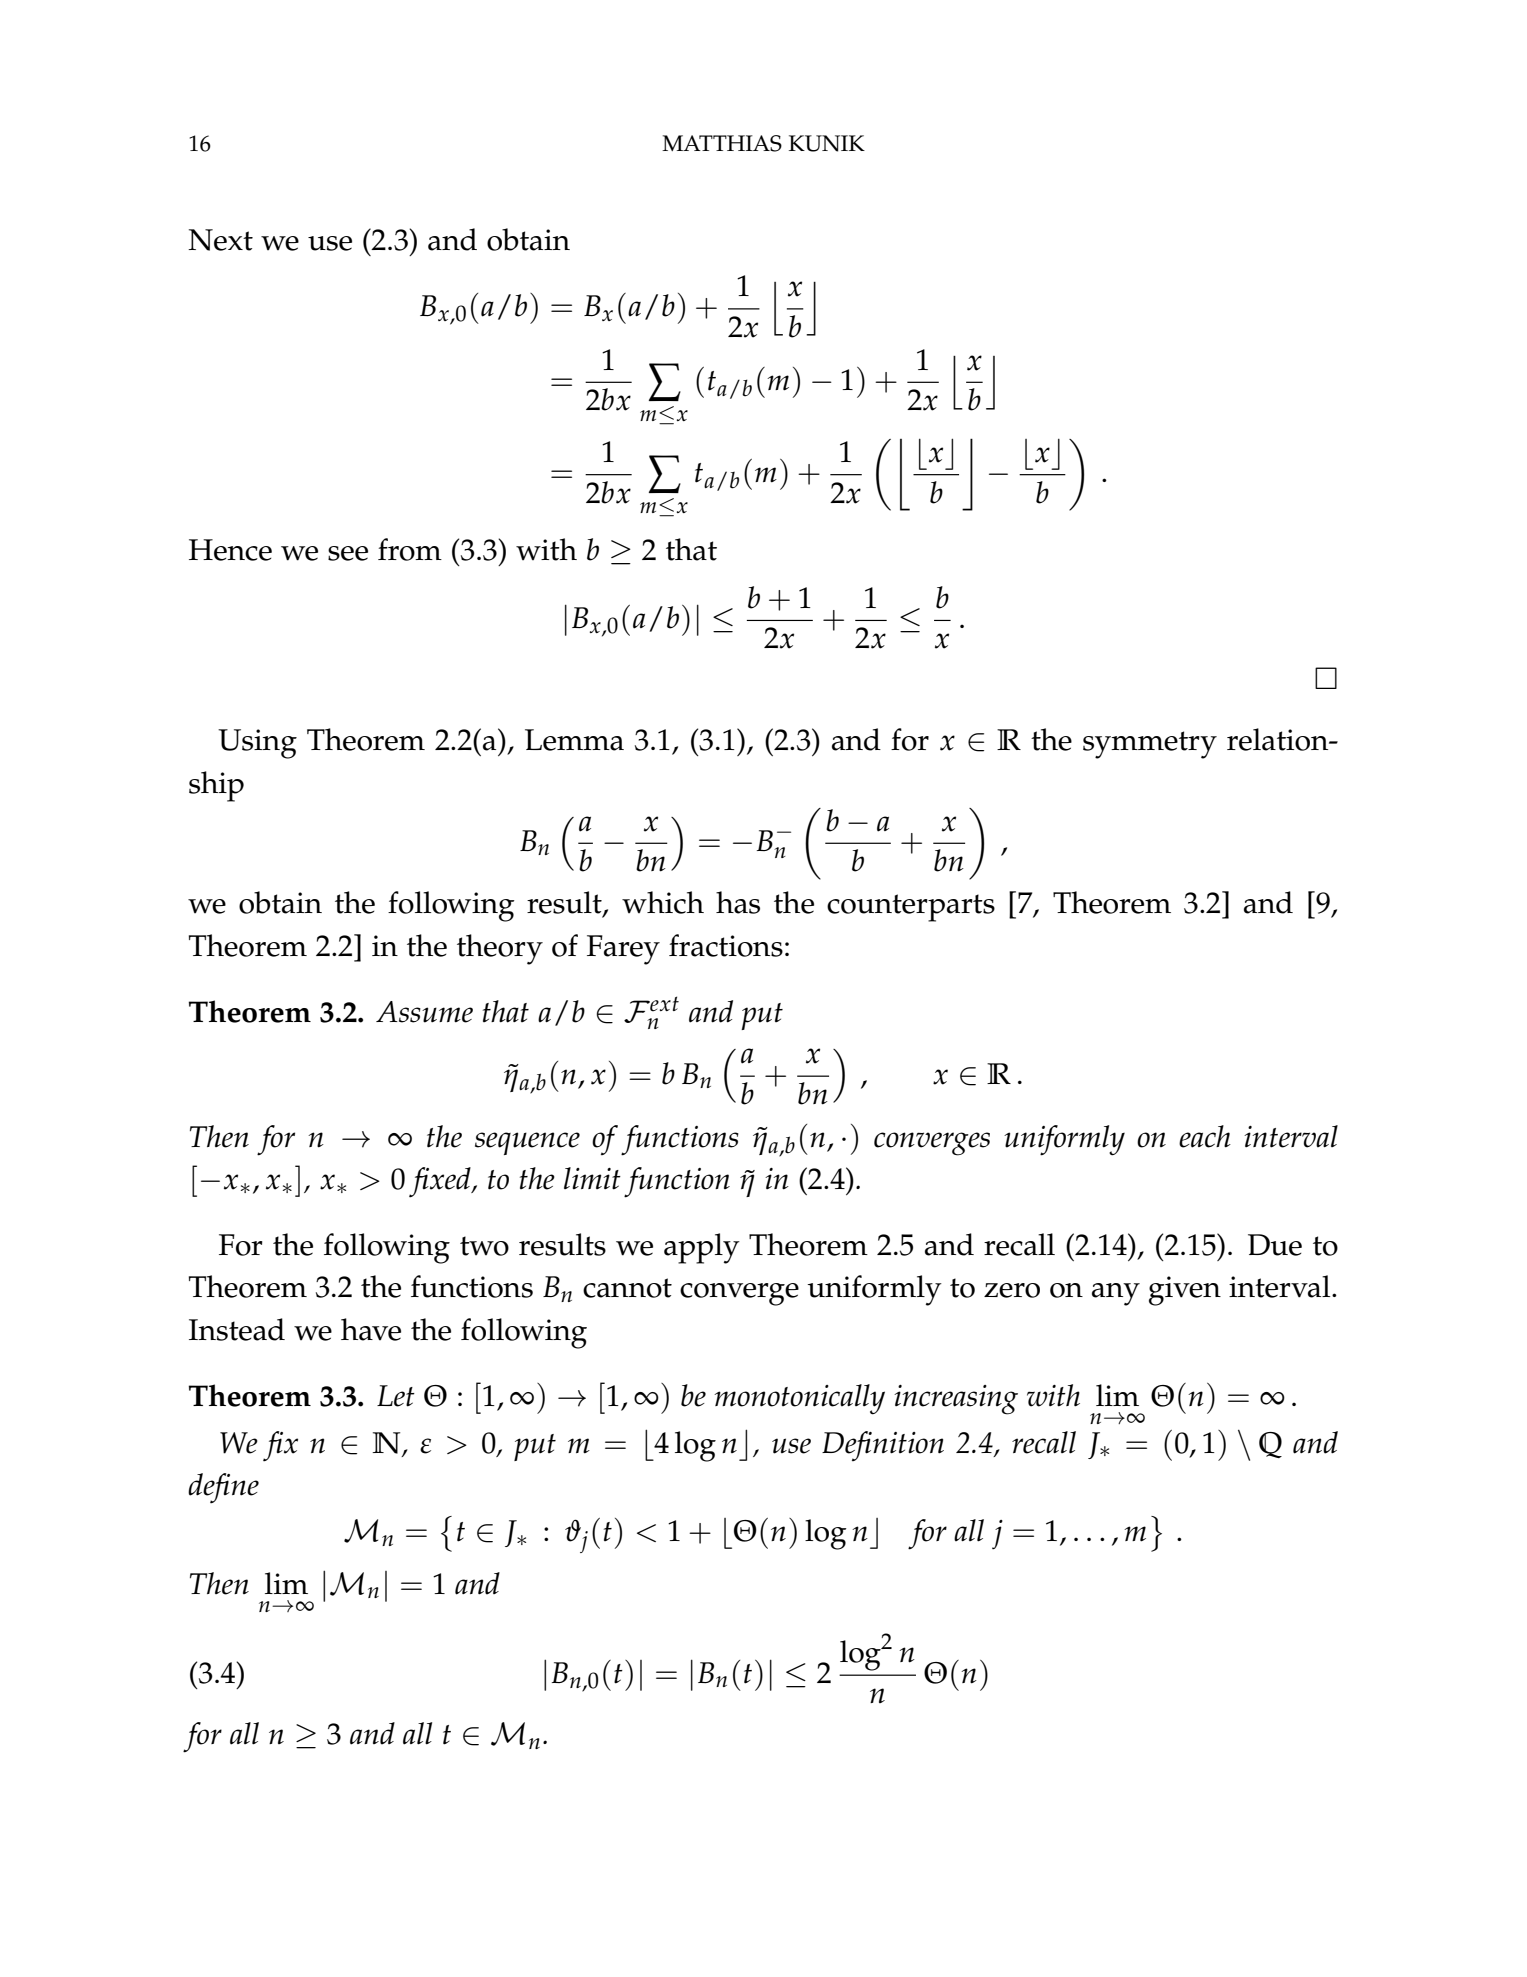 The width and height of the page is (1527, 1977). I want to click on MATTHIAS, so click(722, 143).
